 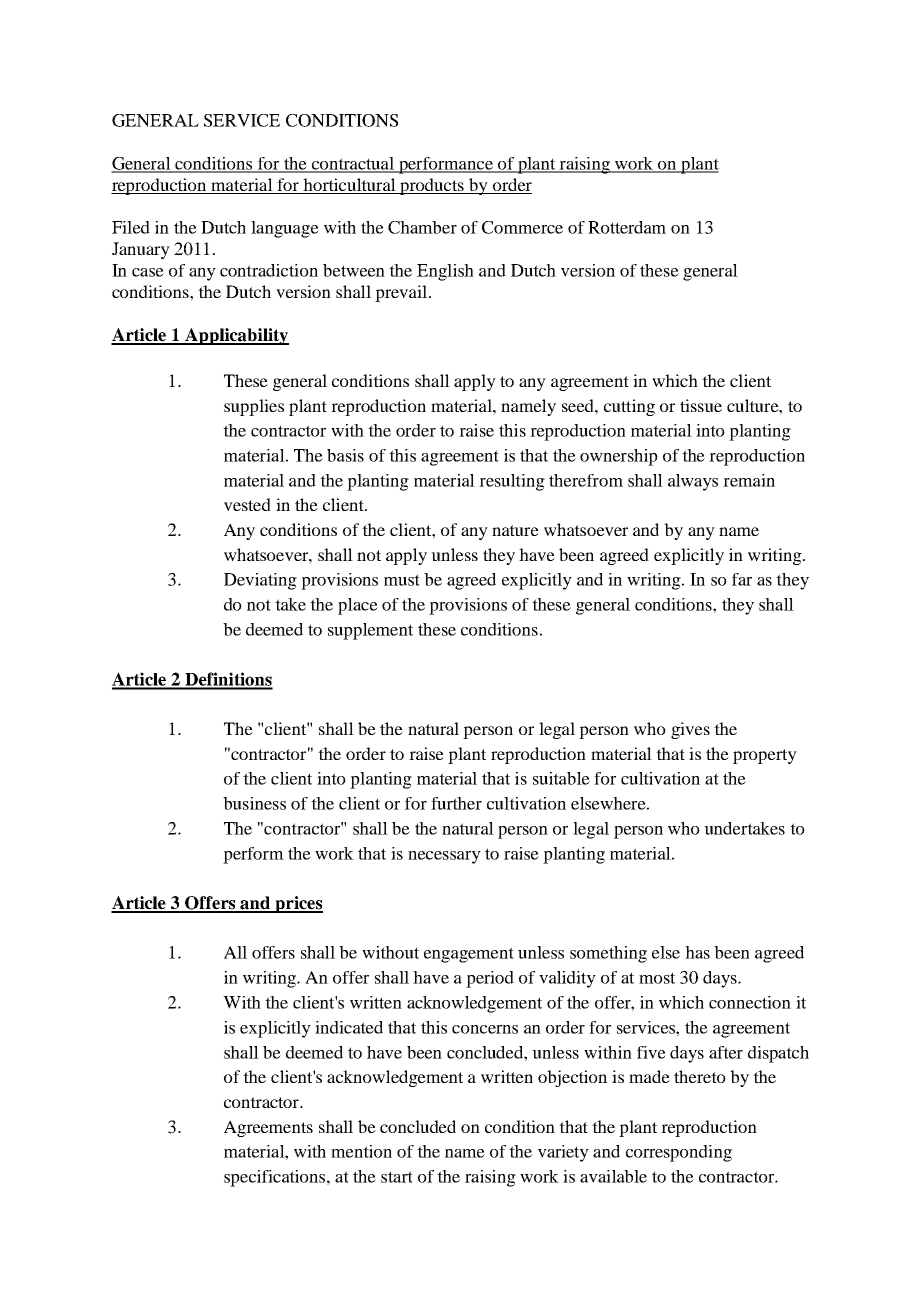 I want to click on Rotterdam, so click(x=627, y=227).
